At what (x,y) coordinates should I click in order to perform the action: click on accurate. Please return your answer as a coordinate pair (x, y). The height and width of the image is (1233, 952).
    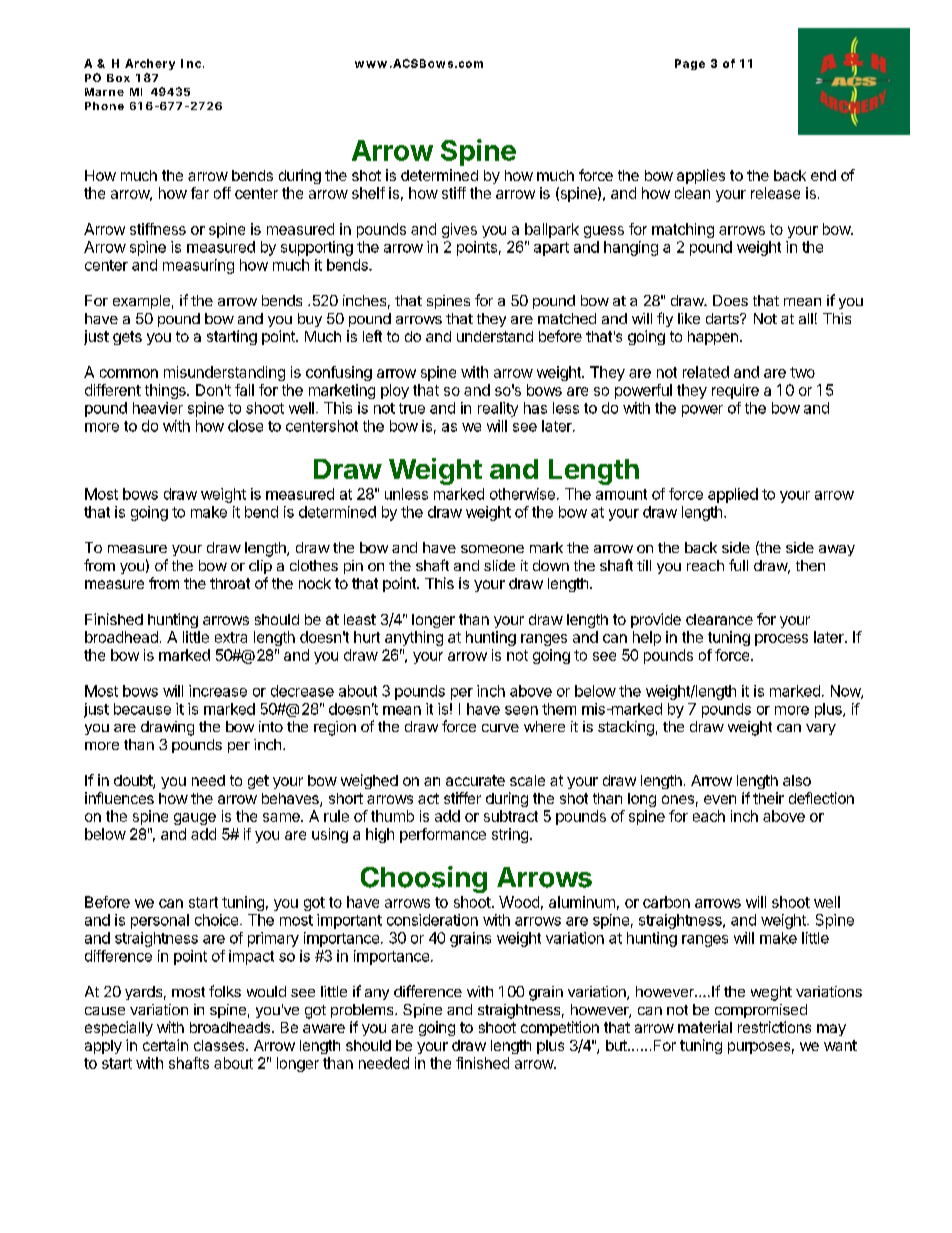
    Looking at the image, I should click on (475, 780).
